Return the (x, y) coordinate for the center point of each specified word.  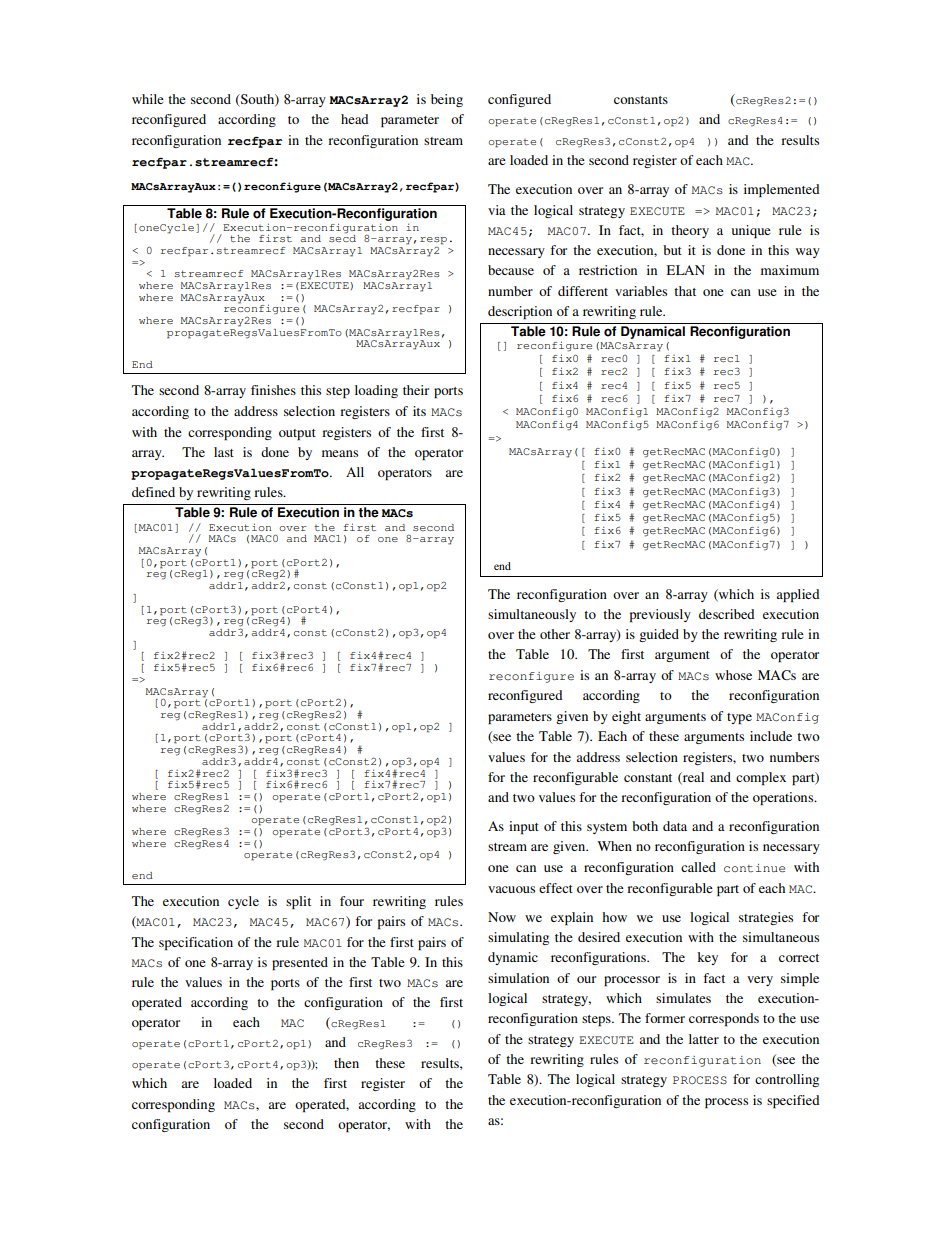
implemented (782, 190)
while (148, 99)
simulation (518, 978)
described (727, 614)
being (447, 100)
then (346, 1063)
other (555, 634)
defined (153, 492)
